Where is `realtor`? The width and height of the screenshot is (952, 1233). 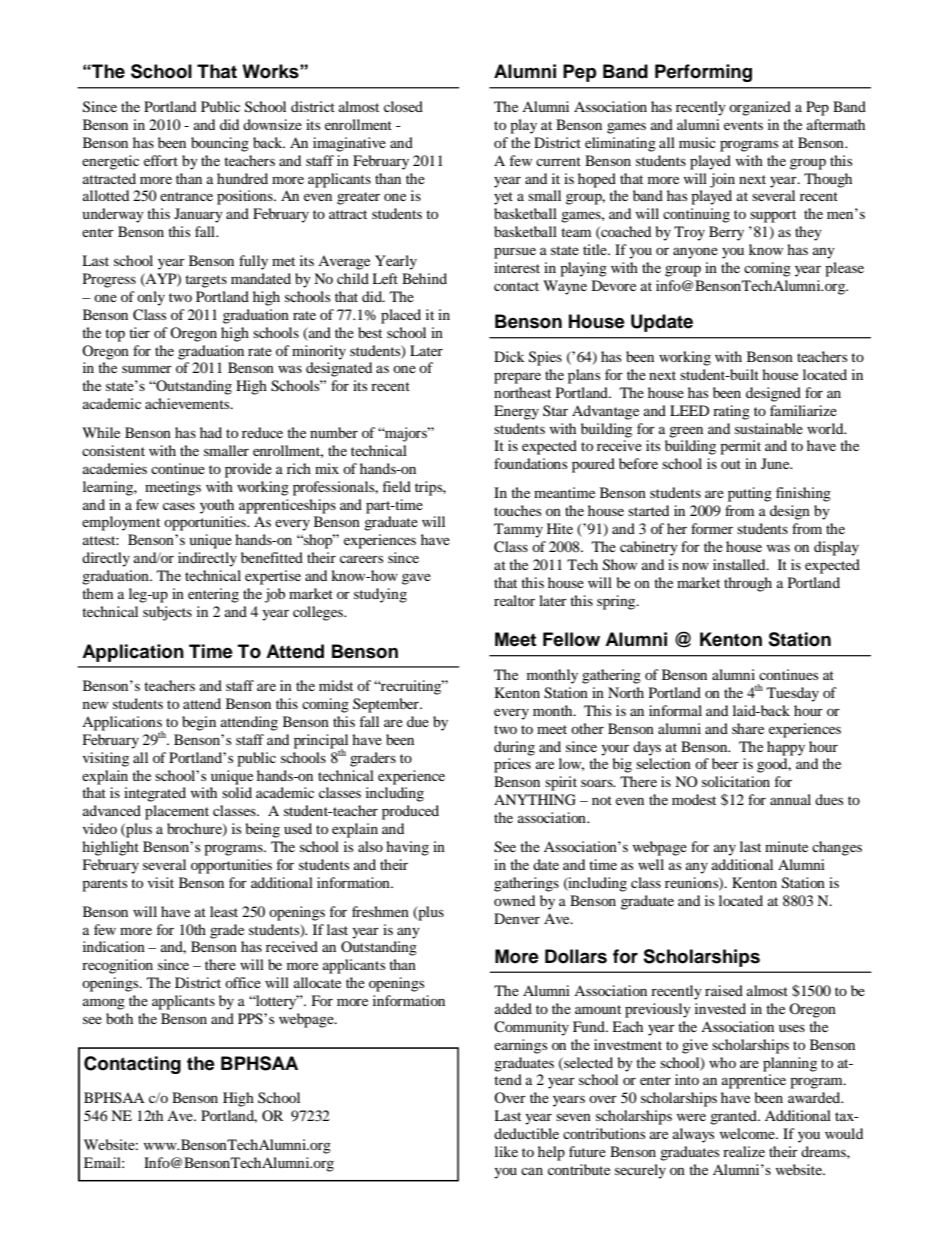 realtor is located at coordinates (514, 600).
